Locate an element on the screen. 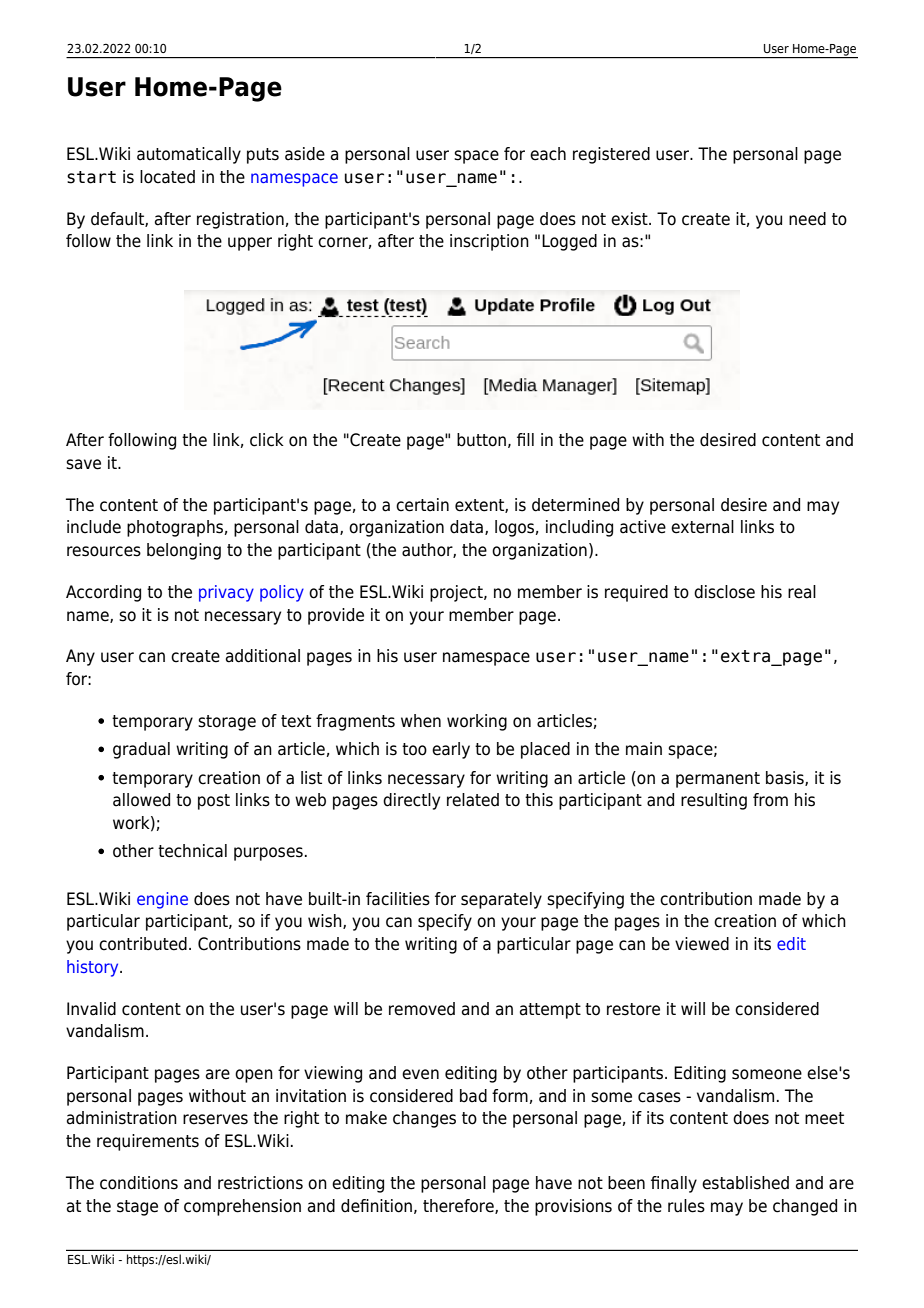 The width and height of the screenshot is (924, 1308). permanent is located at coordinates (718, 780).
